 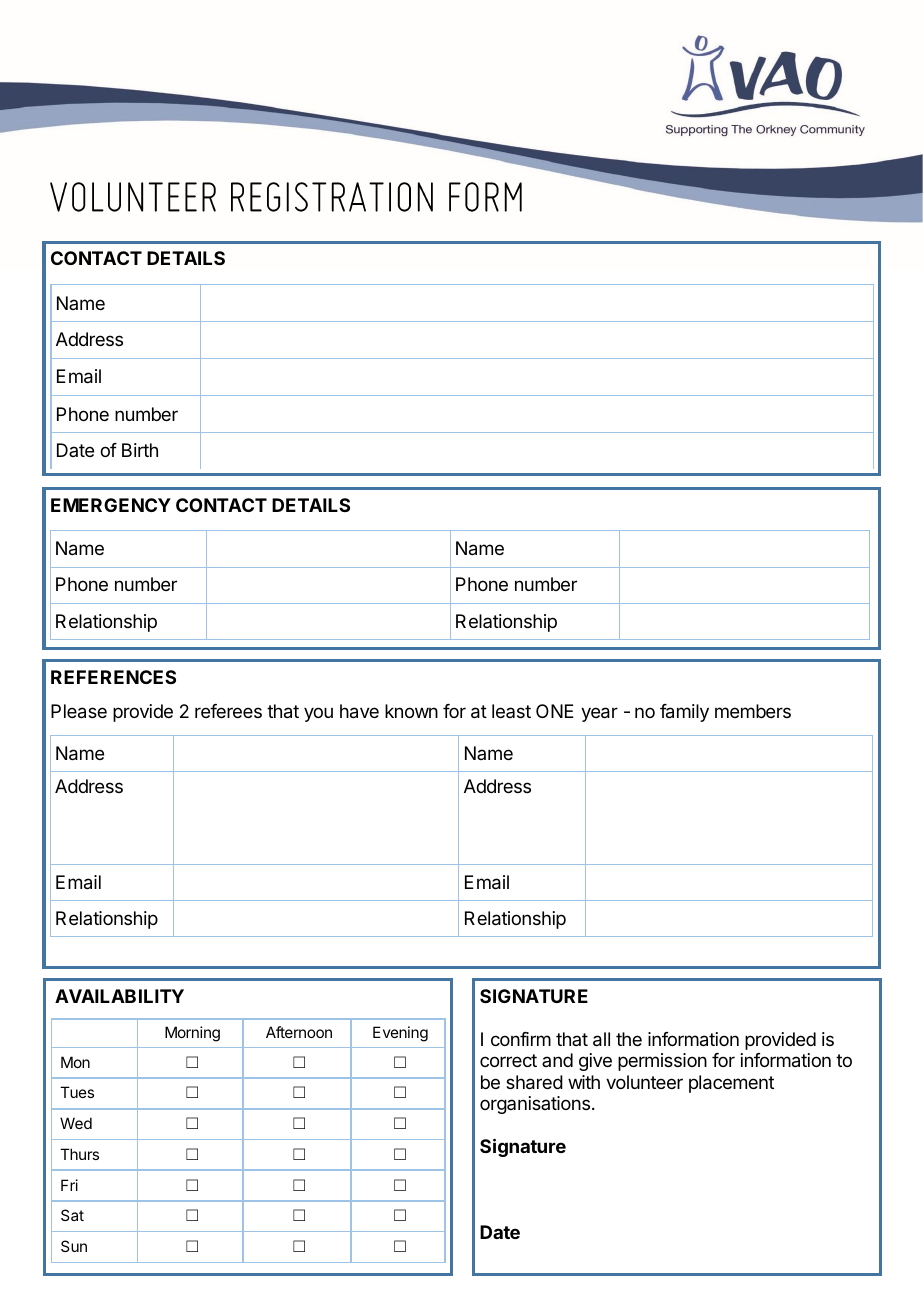 What do you see at coordinates (111, 505) in the document?
I see `EMERGENCY` at bounding box center [111, 505].
